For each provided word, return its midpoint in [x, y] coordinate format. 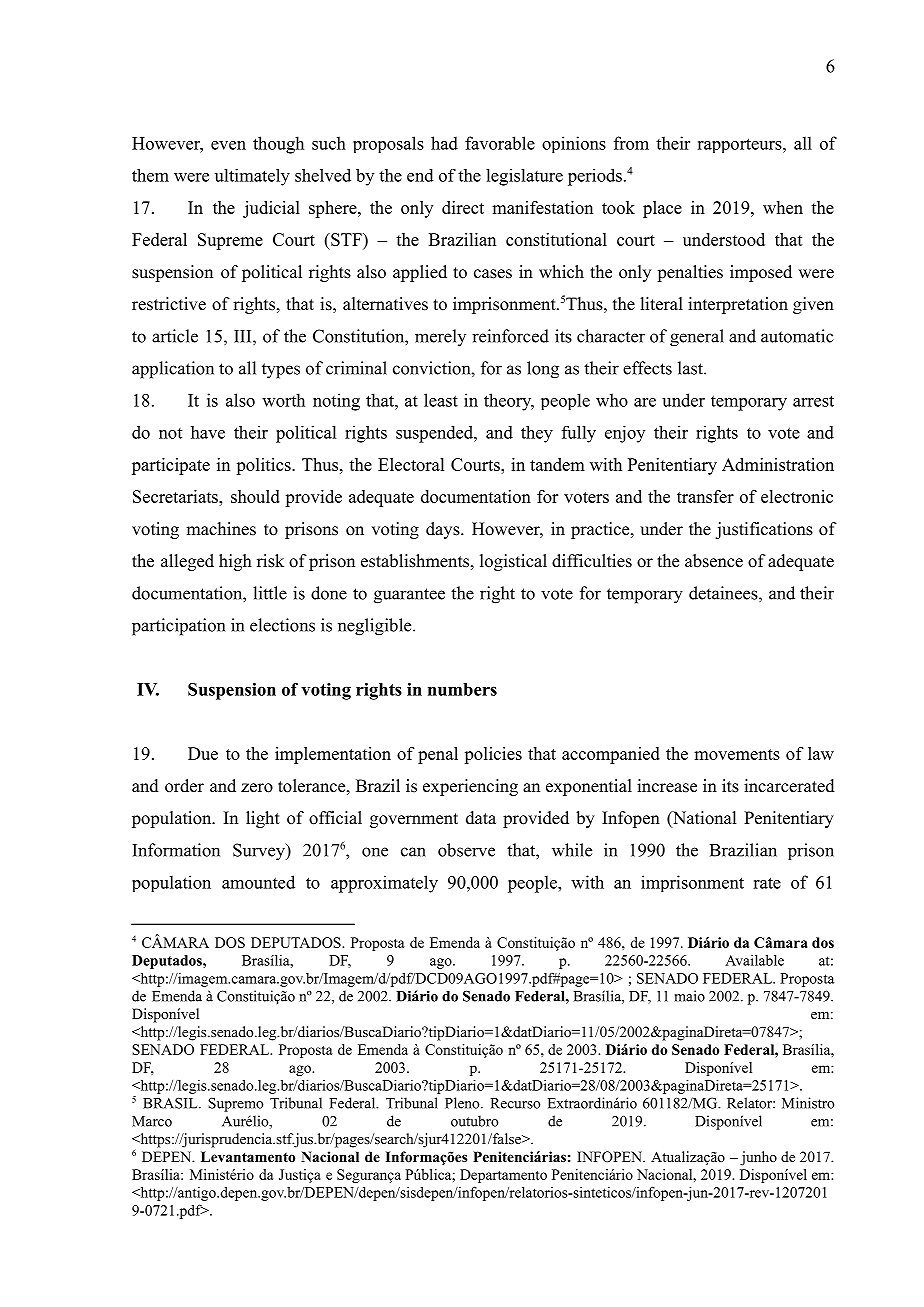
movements [737, 754]
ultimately [252, 177]
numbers [462, 689]
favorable [500, 143]
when [783, 207]
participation [178, 627]
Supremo [235, 1104]
